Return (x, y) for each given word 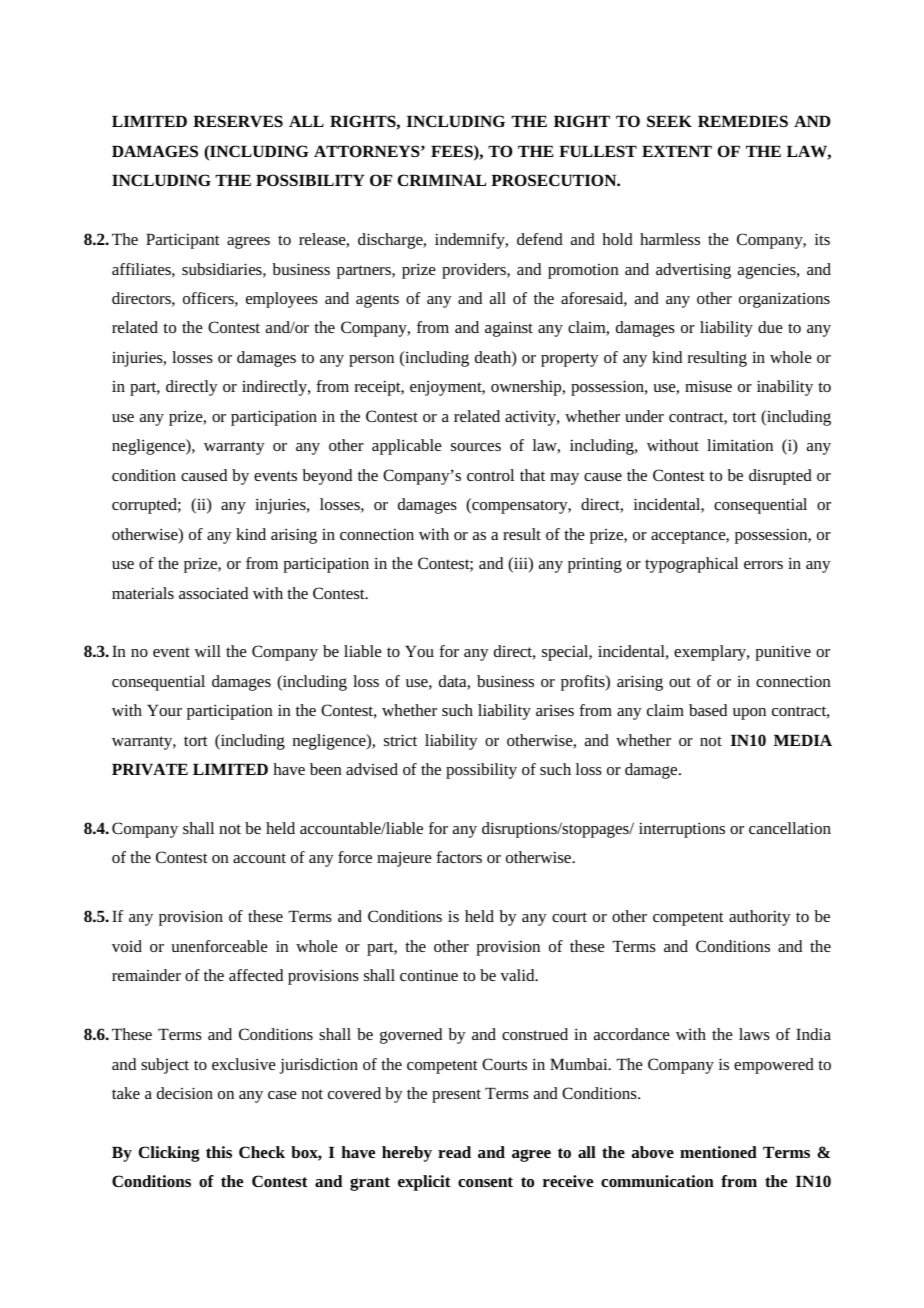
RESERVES (238, 121)
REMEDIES (743, 121)
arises (555, 710)
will (207, 651)
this (219, 1152)
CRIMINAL (442, 180)
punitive (783, 653)
